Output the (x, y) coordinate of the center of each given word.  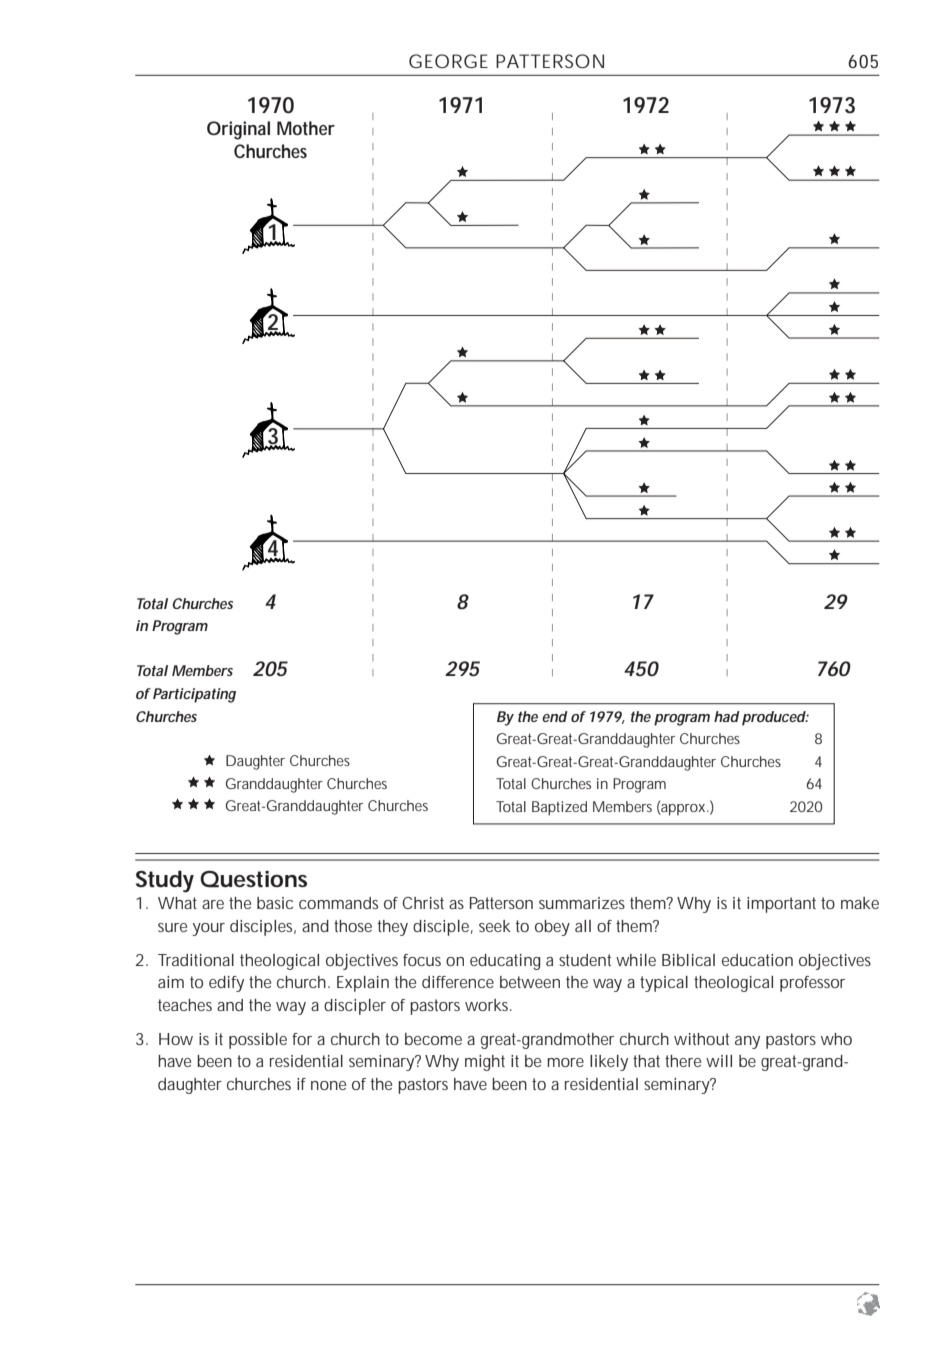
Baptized (559, 808)
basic (275, 903)
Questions (253, 879)
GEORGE (448, 61)
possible (258, 1041)
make (860, 903)
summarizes (582, 903)
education (757, 960)
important (781, 905)
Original (238, 130)
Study (165, 881)
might (485, 1063)
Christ (423, 903)
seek (495, 926)
